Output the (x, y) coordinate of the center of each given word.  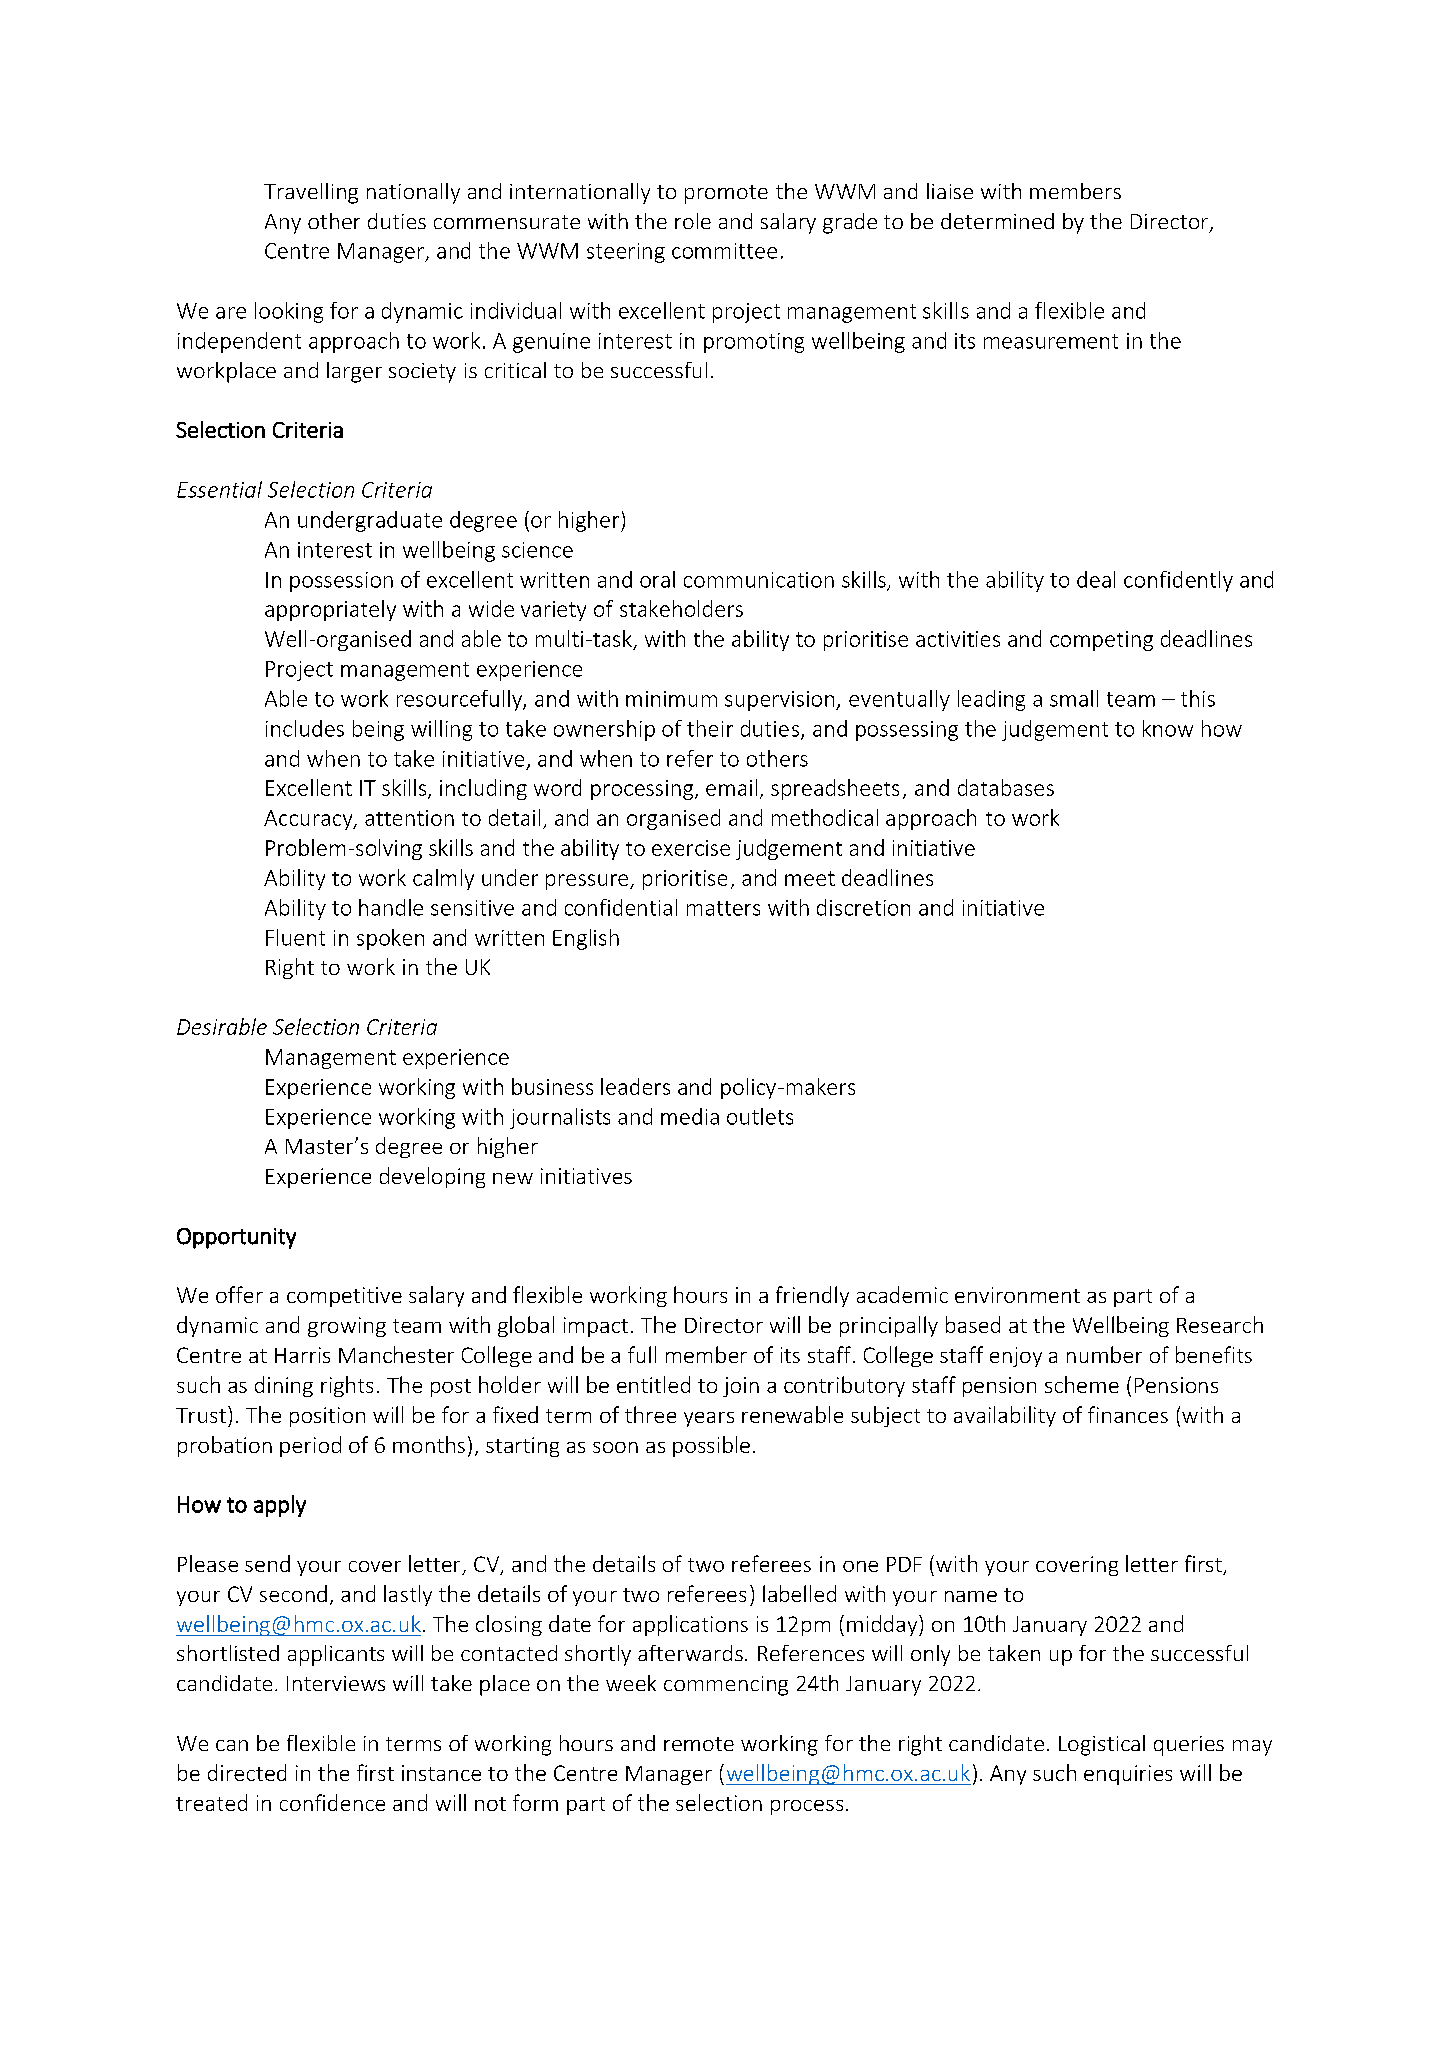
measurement (1051, 341)
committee (724, 251)
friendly (812, 1296)
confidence (332, 1802)
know (1168, 728)
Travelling (311, 193)
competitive (344, 1297)
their (710, 728)
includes (305, 728)
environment (1017, 1295)
